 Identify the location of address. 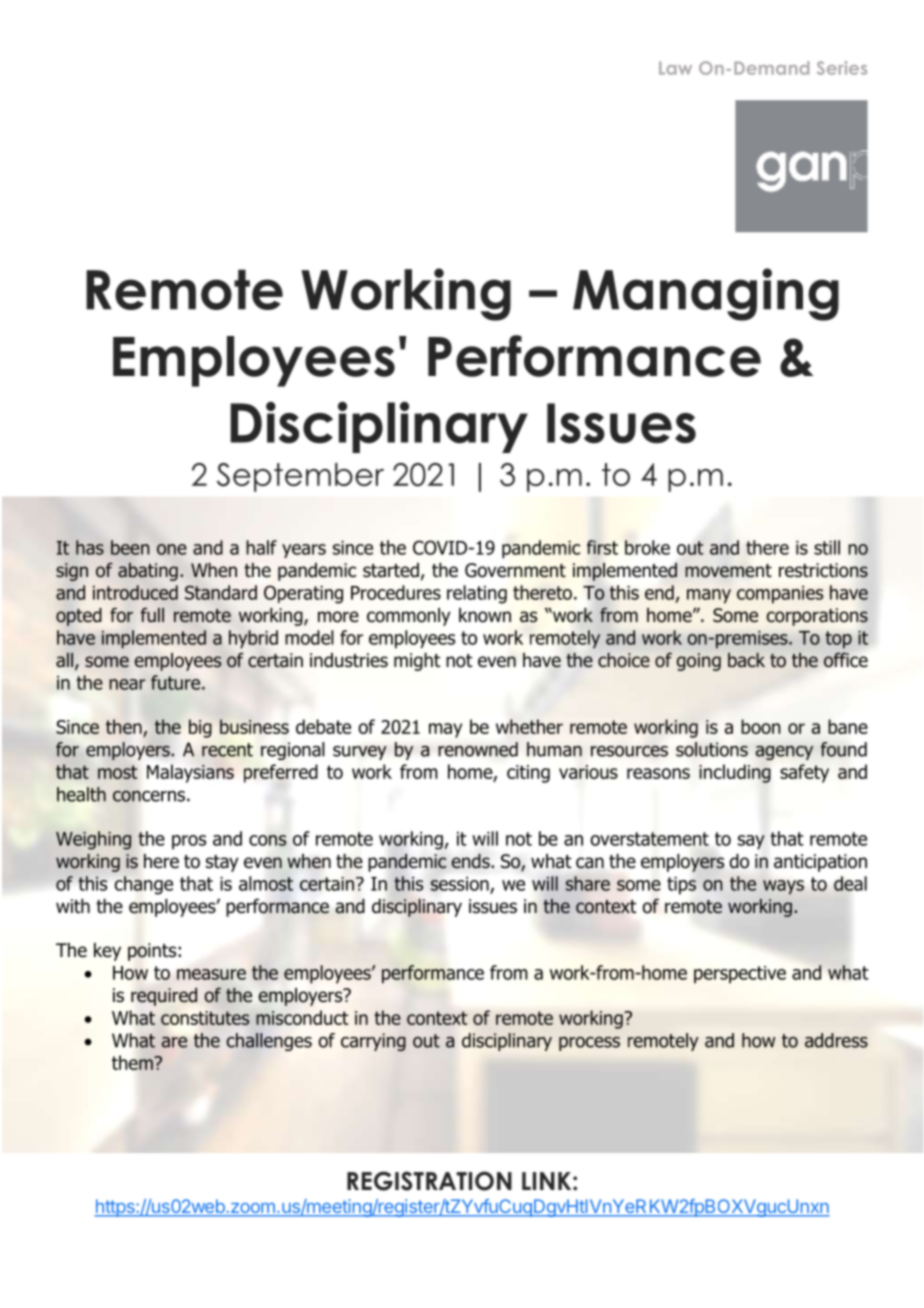
(836, 1040).
